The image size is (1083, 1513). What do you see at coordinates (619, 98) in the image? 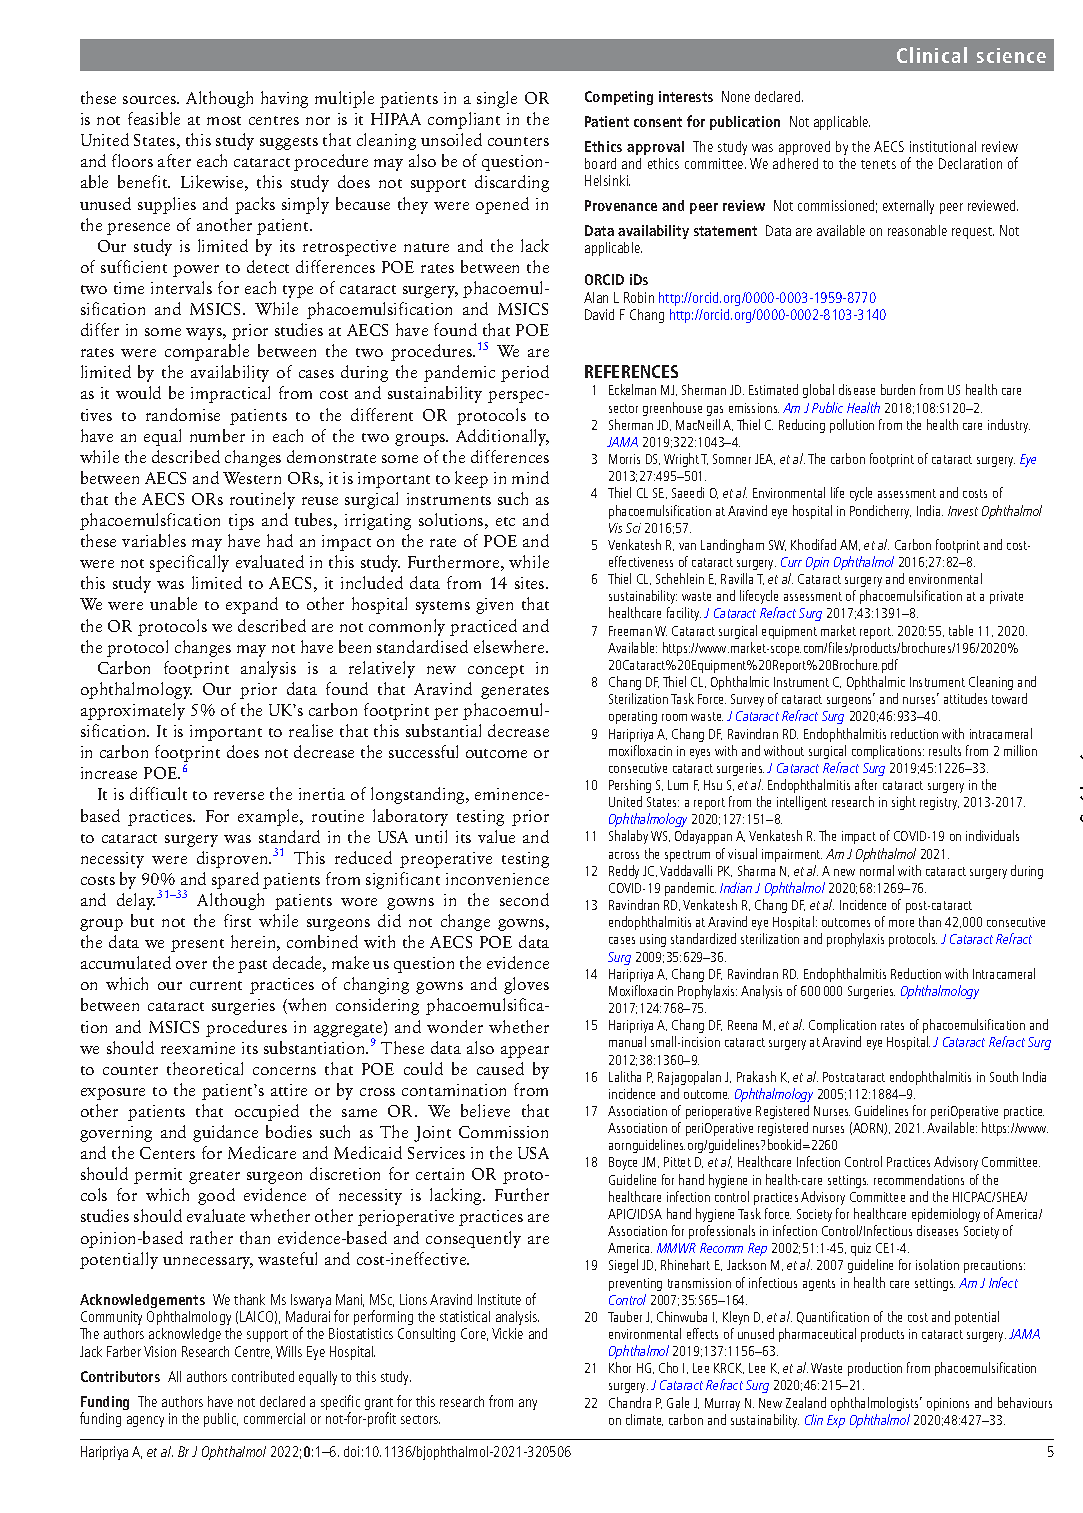
I see `Competing` at bounding box center [619, 98].
